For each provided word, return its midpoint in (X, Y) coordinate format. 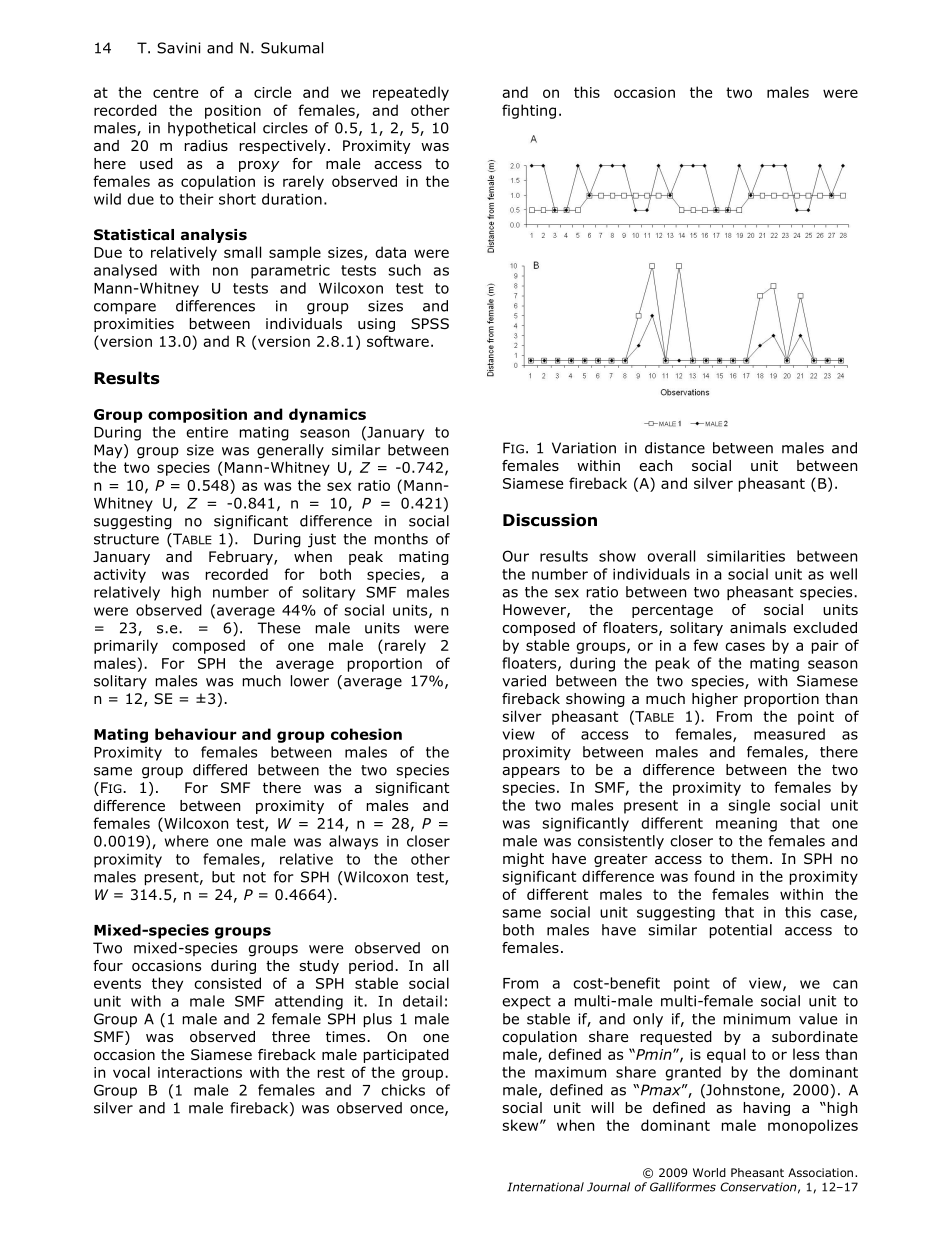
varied (524, 681)
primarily (126, 646)
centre (175, 92)
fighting (529, 111)
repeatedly (411, 93)
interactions (200, 1072)
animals (758, 627)
